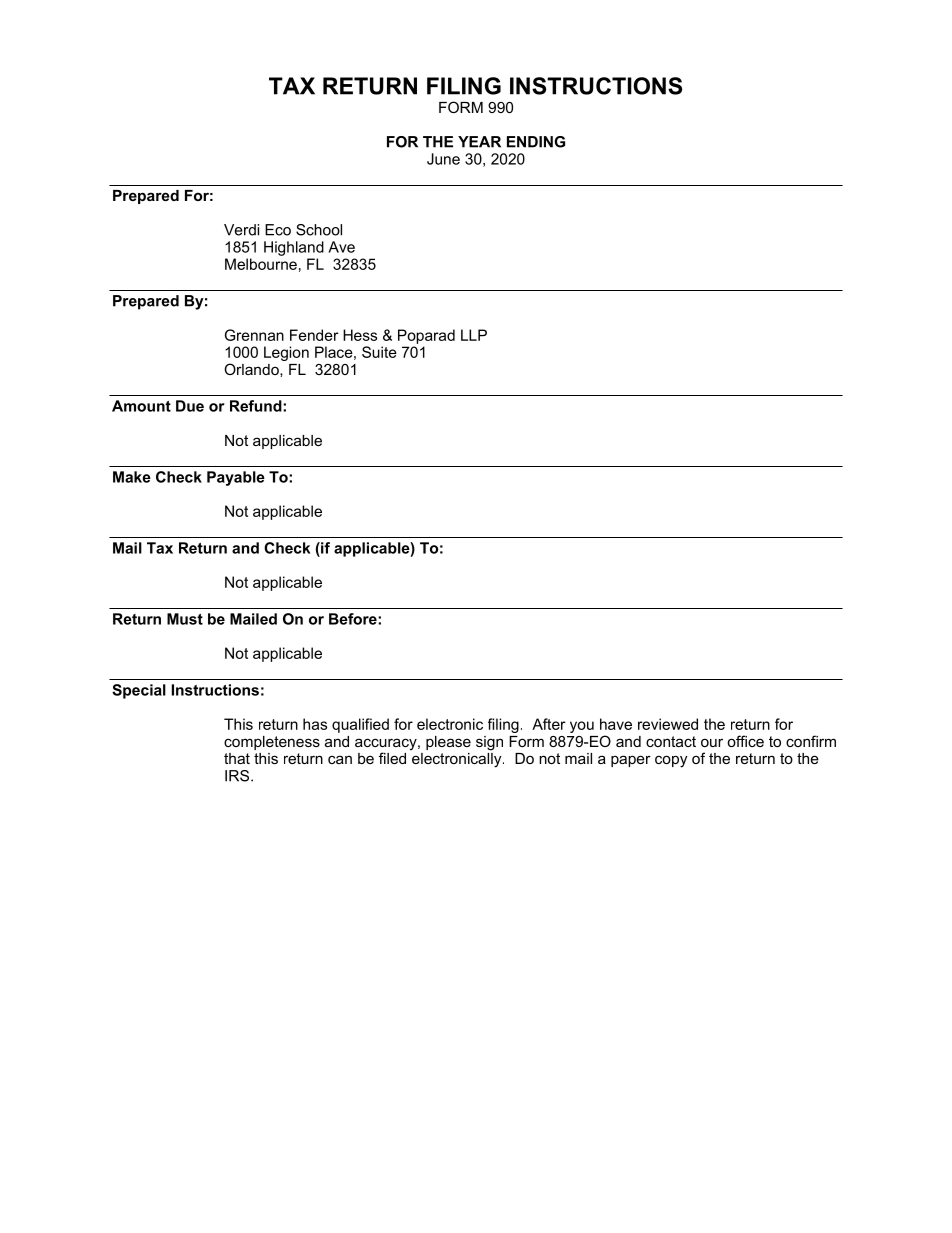  What do you see at coordinates (278, 230) in the image?
I see `Eco` at bounding box center [278, 230].
